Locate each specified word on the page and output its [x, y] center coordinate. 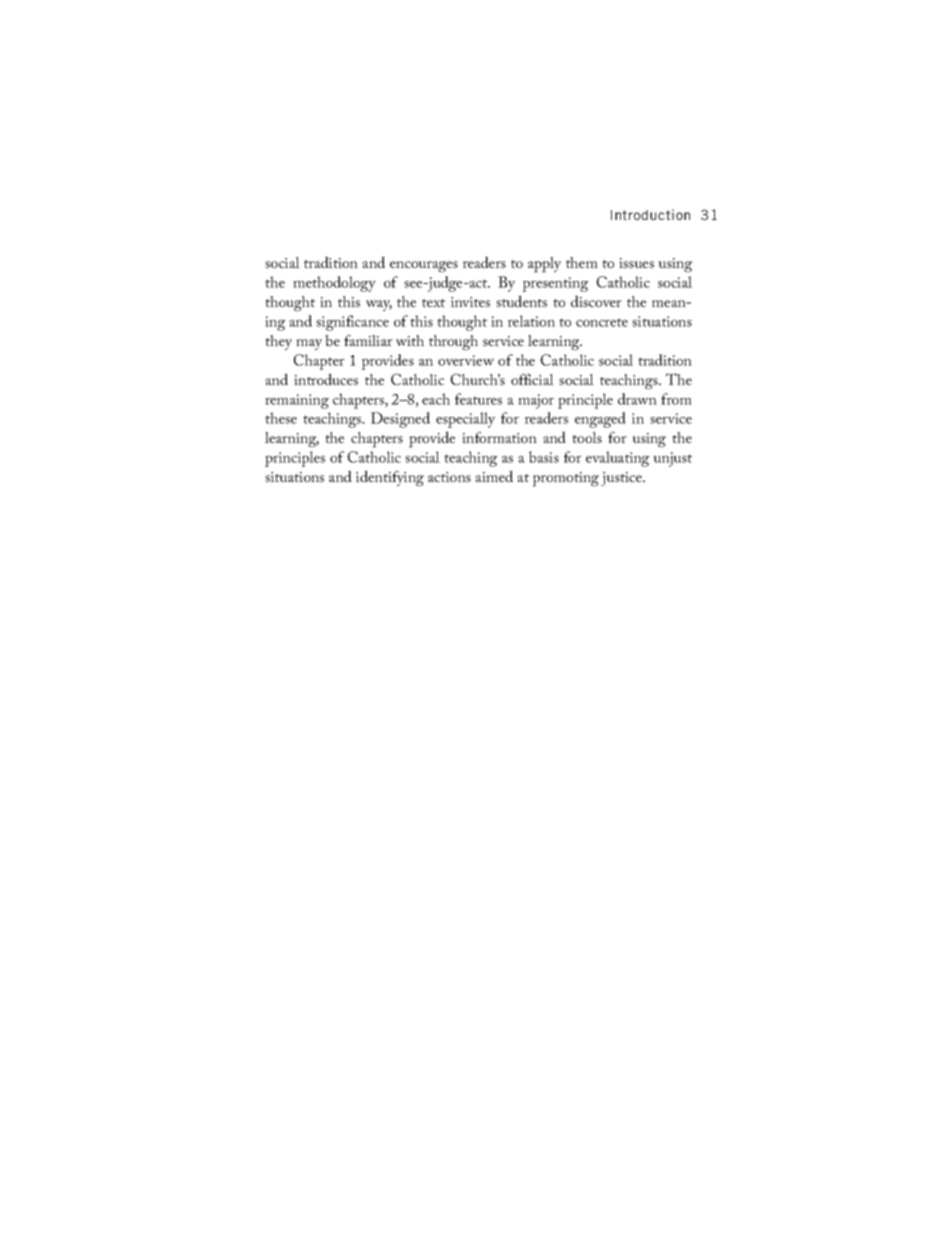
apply [544, 265]
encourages [424, 266]
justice [622, 478]
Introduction [650, 214]
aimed [494, 476]
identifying [390, 478]
